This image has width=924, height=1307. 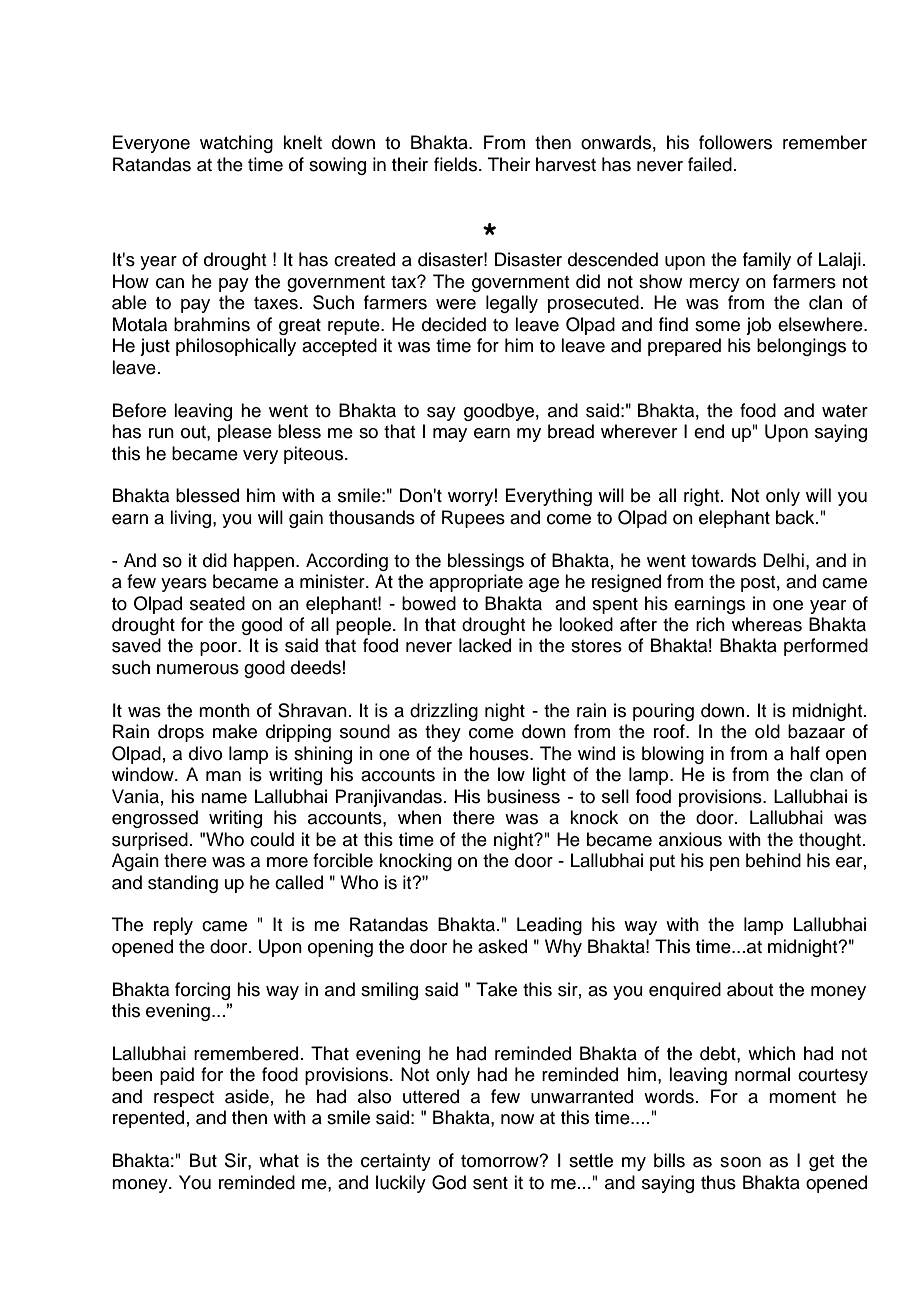 I want to click on lacked, so click(x=485, y=645).
